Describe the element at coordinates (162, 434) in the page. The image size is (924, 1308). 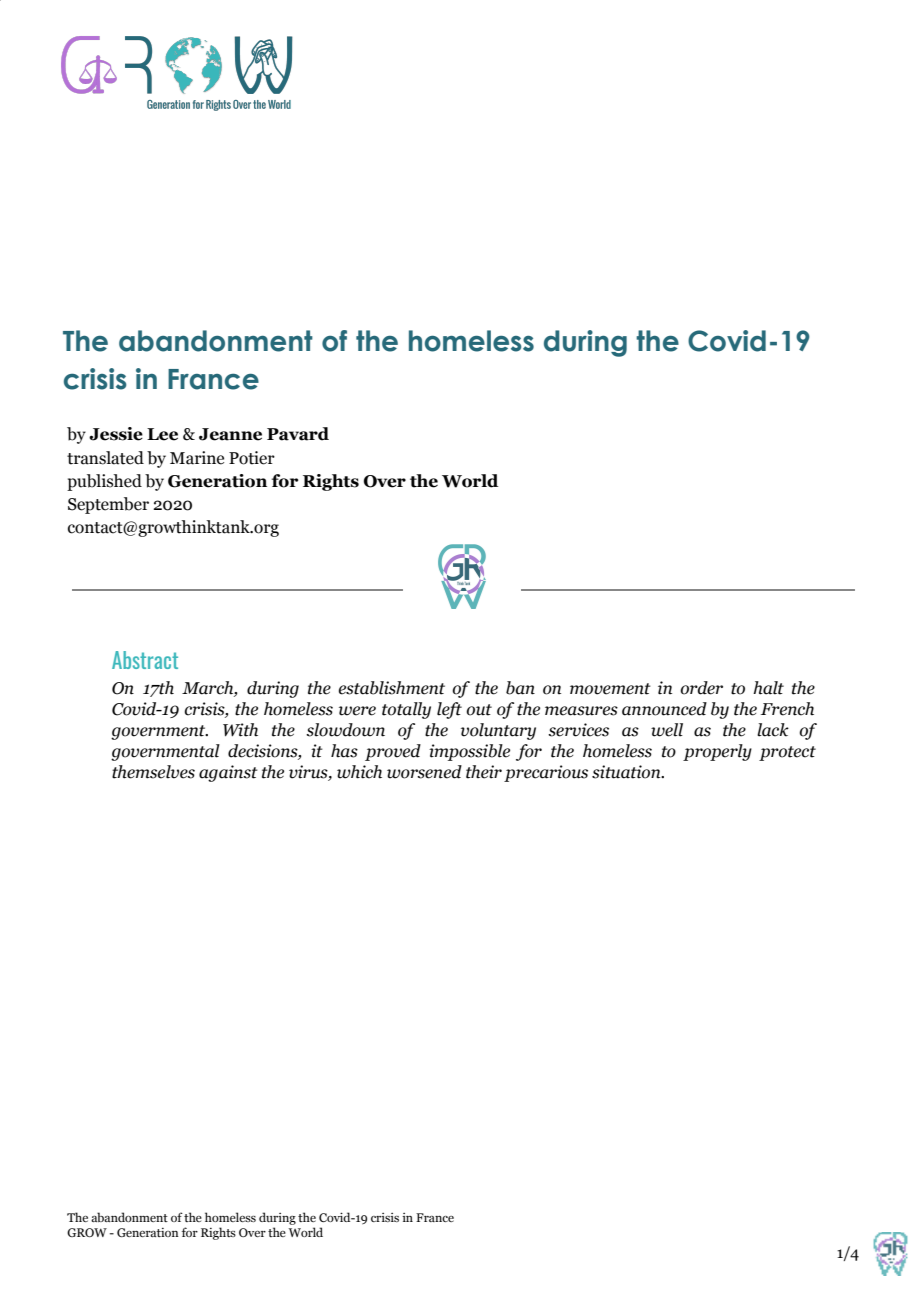
I see `Lee` at that location.
